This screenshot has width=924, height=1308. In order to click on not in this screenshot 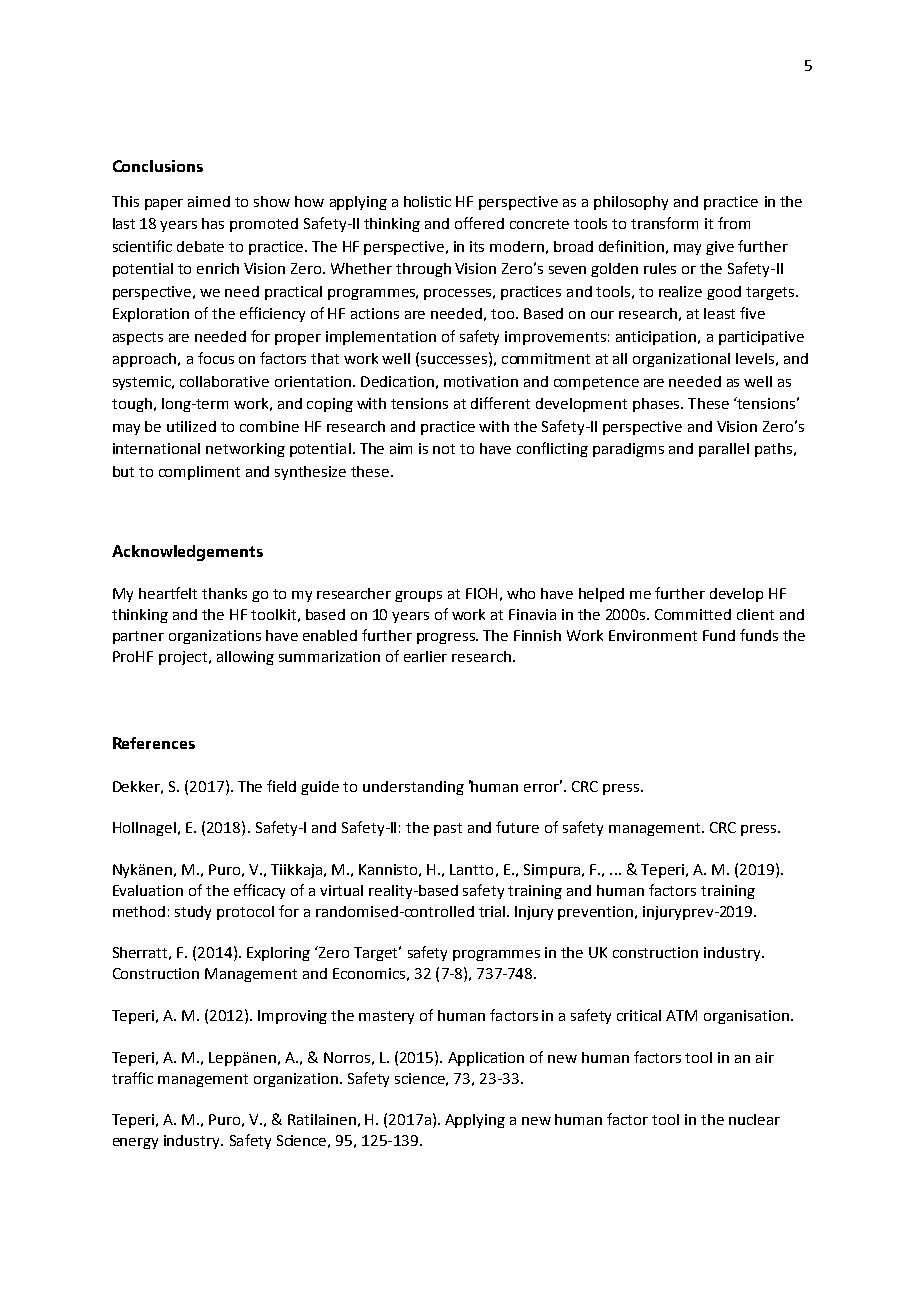, I will do `click(444, 449)`.
